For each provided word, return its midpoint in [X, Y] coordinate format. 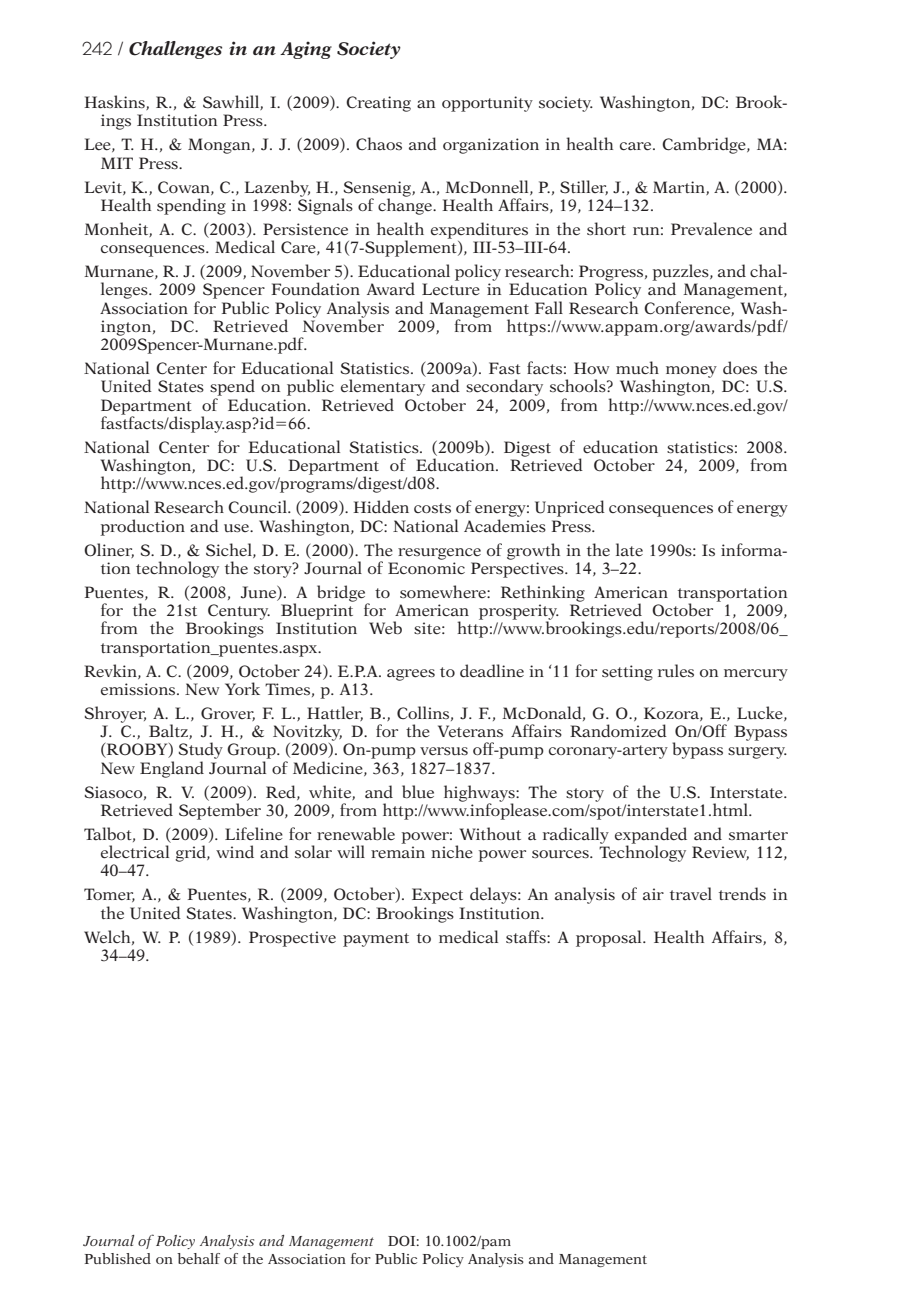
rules [676, 671]
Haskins [115, 102]
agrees [411, 675]
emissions [138, 689]
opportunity [487, 104]
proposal [610, 938]
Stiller [584, 187]
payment [376, 940]
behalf [198, 1258]
